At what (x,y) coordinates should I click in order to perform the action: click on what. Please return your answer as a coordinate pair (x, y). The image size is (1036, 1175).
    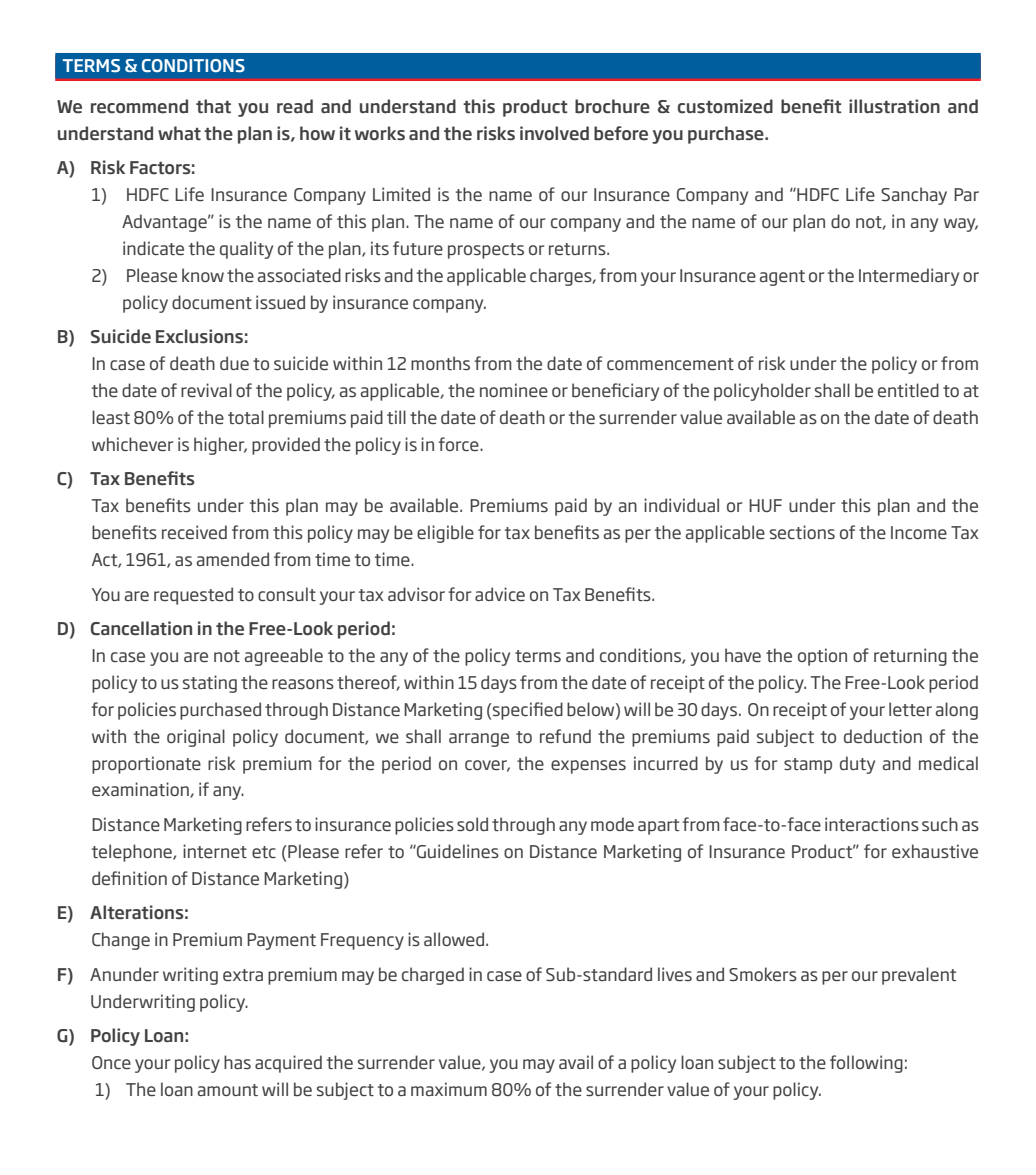
    Looking at the image, I should click on (179, 133).
